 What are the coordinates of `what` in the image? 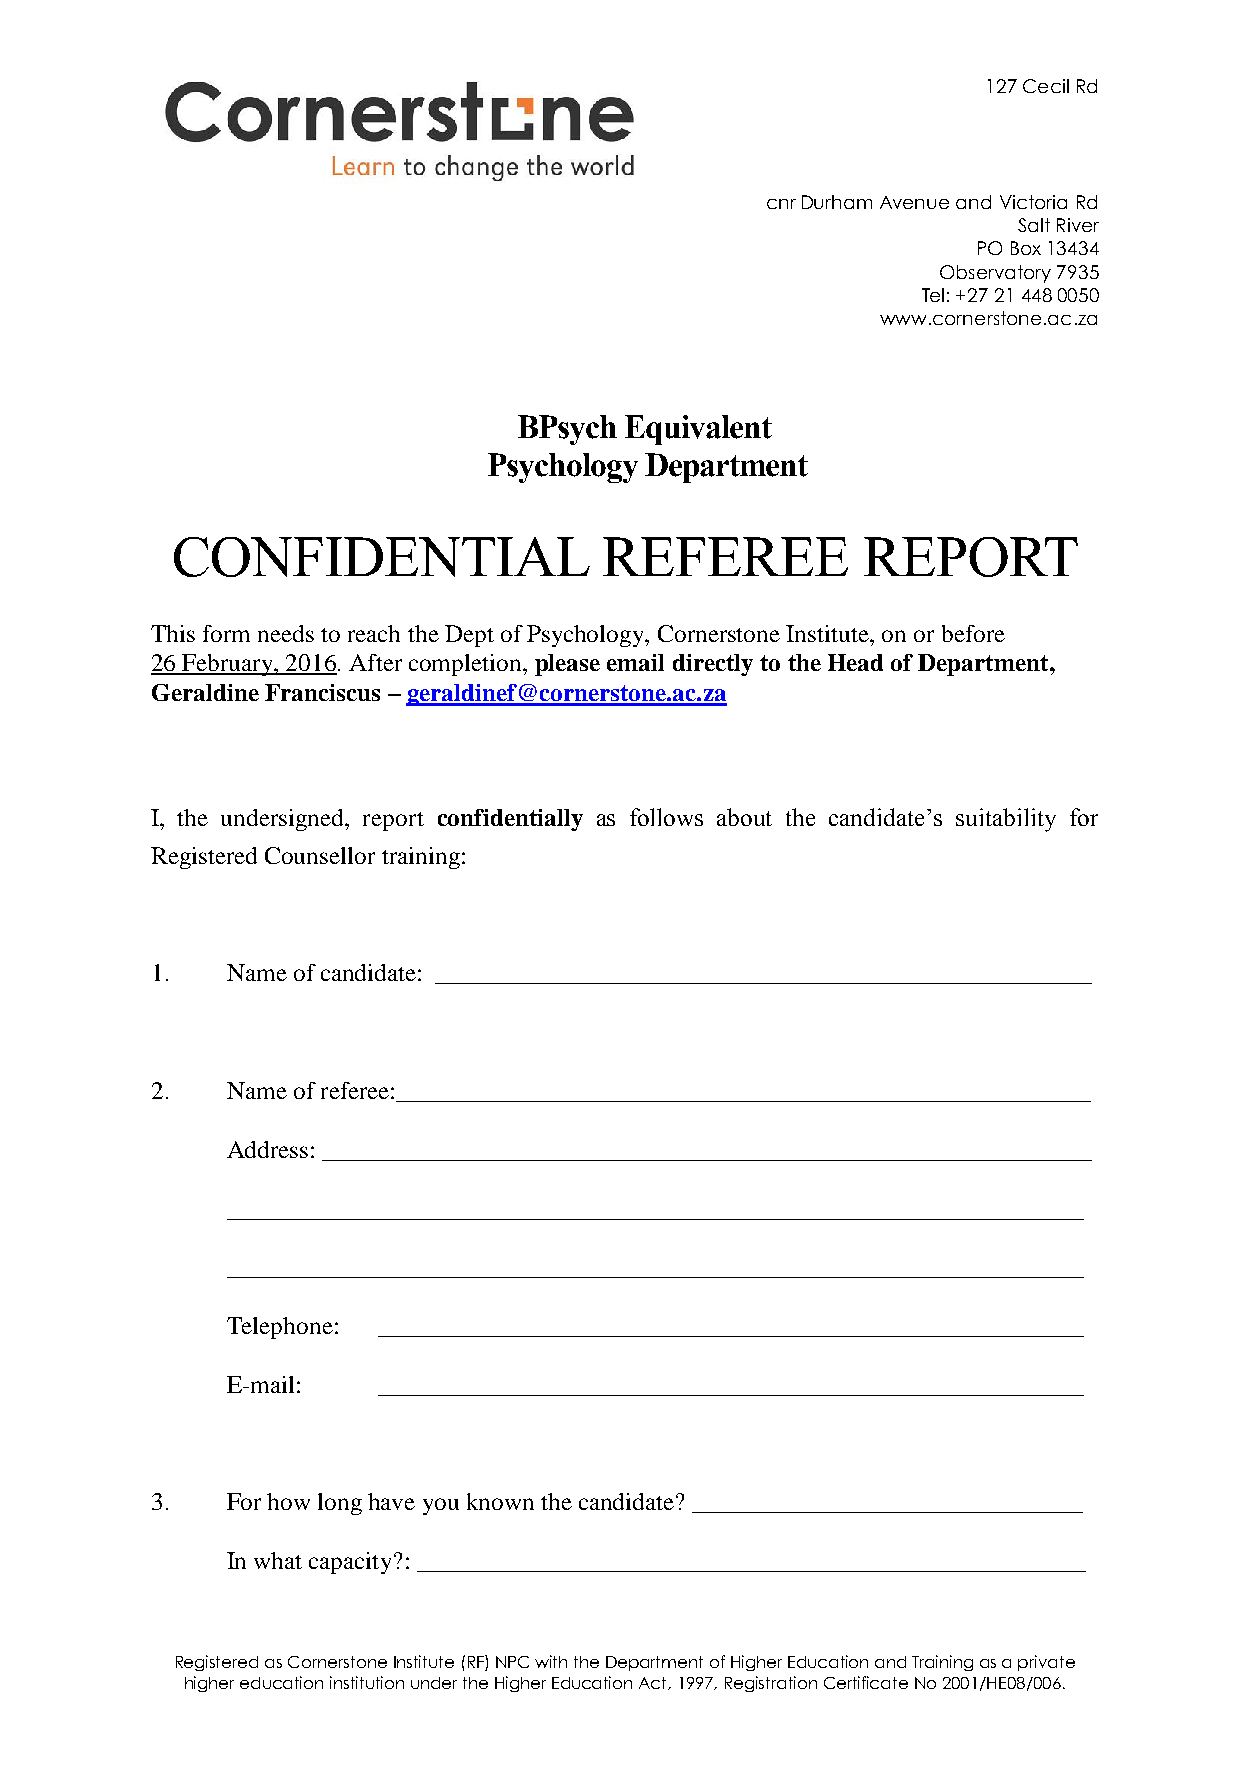 It's located at (278, 1560).
